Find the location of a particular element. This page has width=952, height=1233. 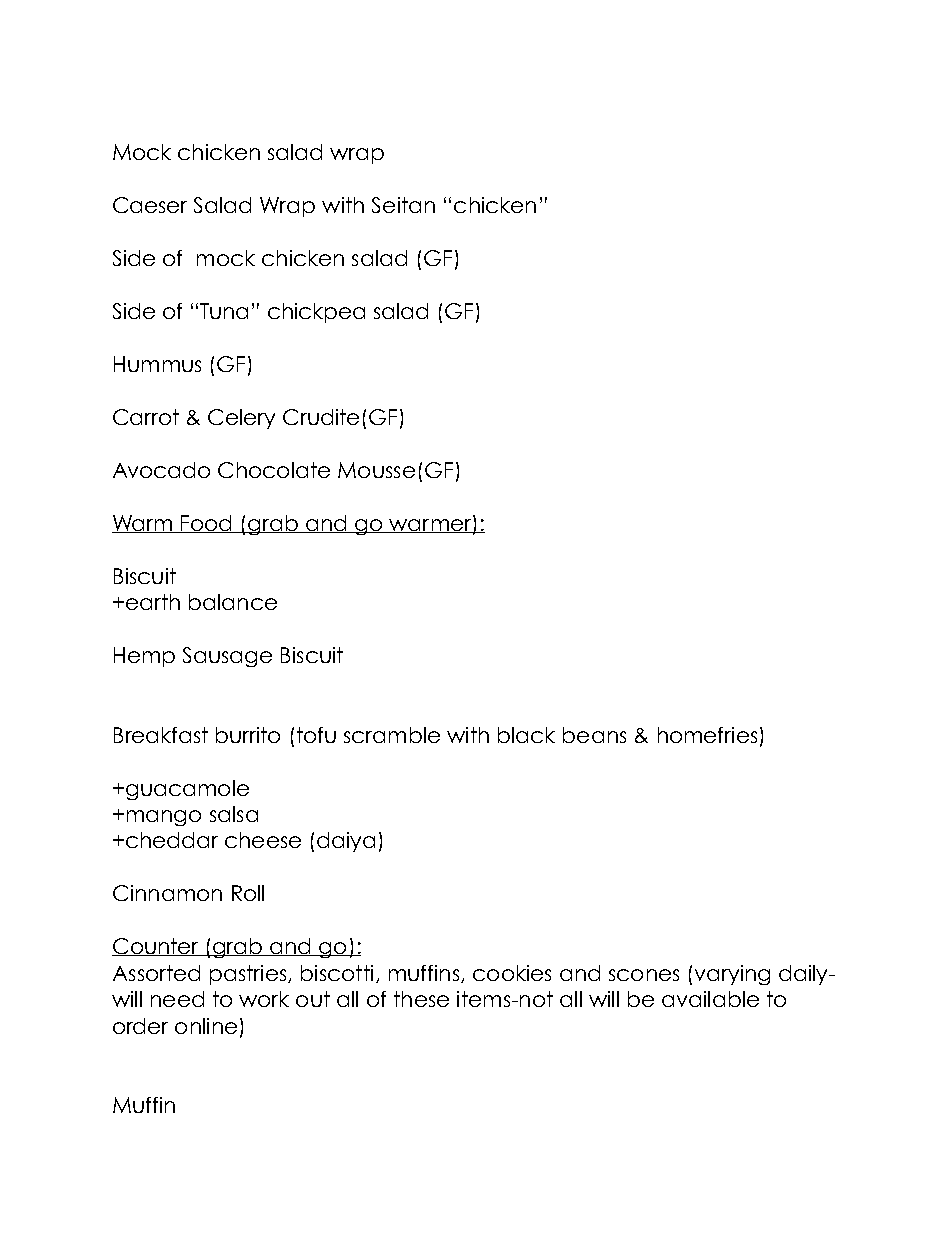

Food is located at coordinates (207, 524).
